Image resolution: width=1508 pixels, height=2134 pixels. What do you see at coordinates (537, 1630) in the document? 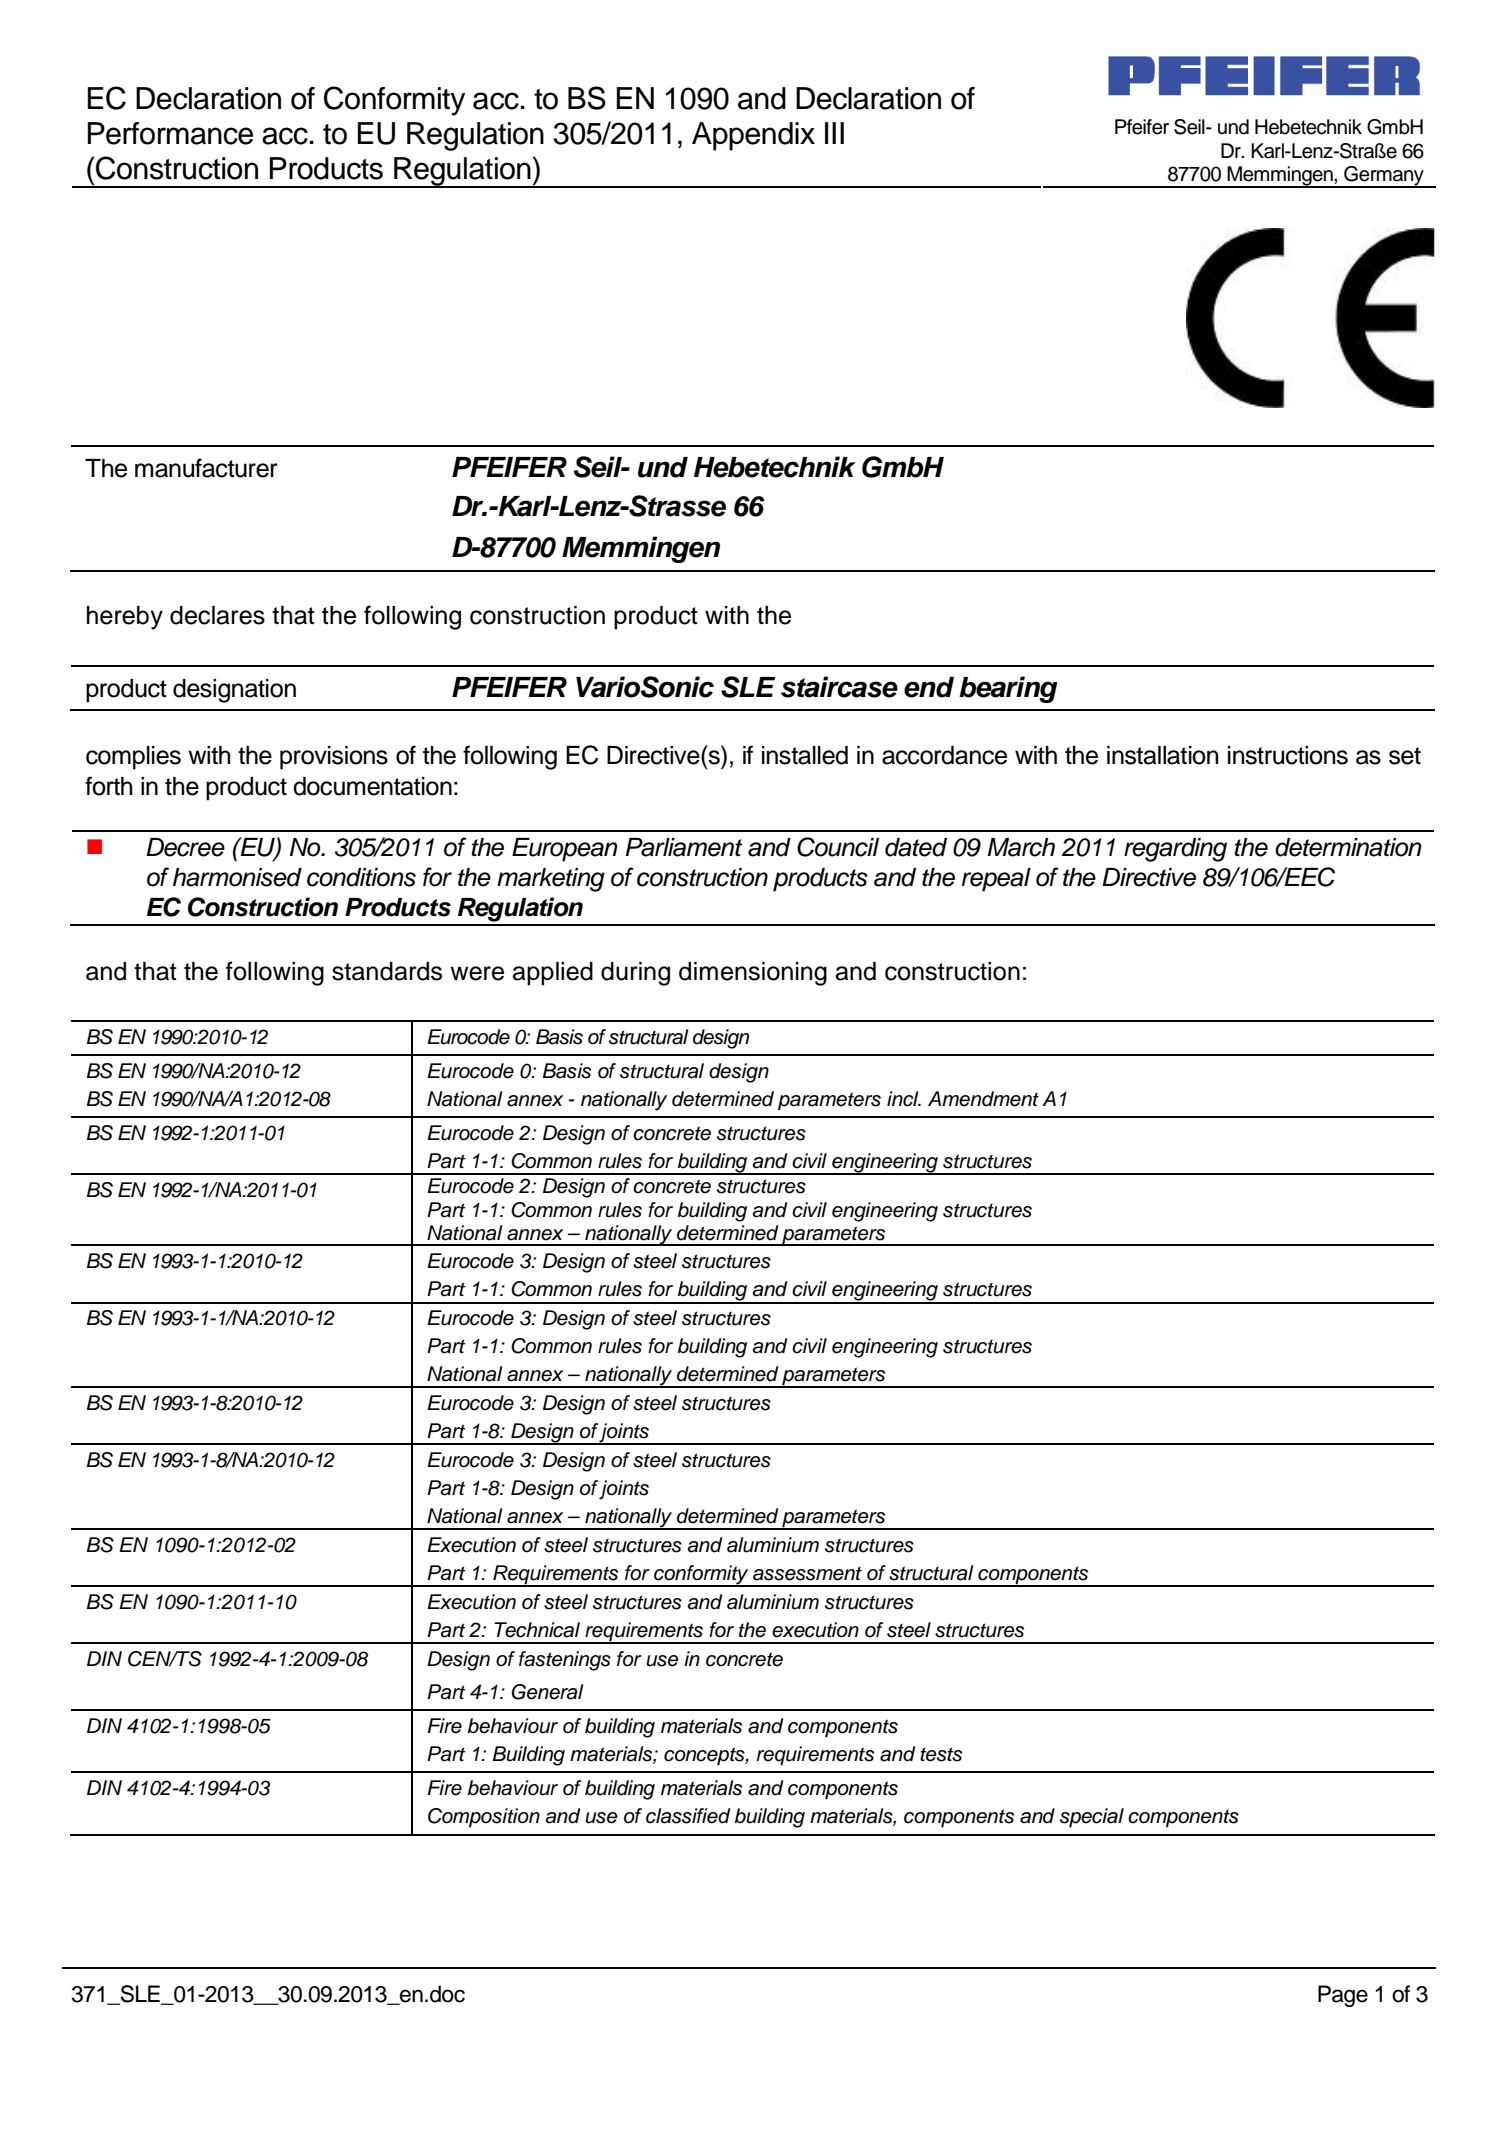
I see `Technical` at bounding box center [537, 1630].
